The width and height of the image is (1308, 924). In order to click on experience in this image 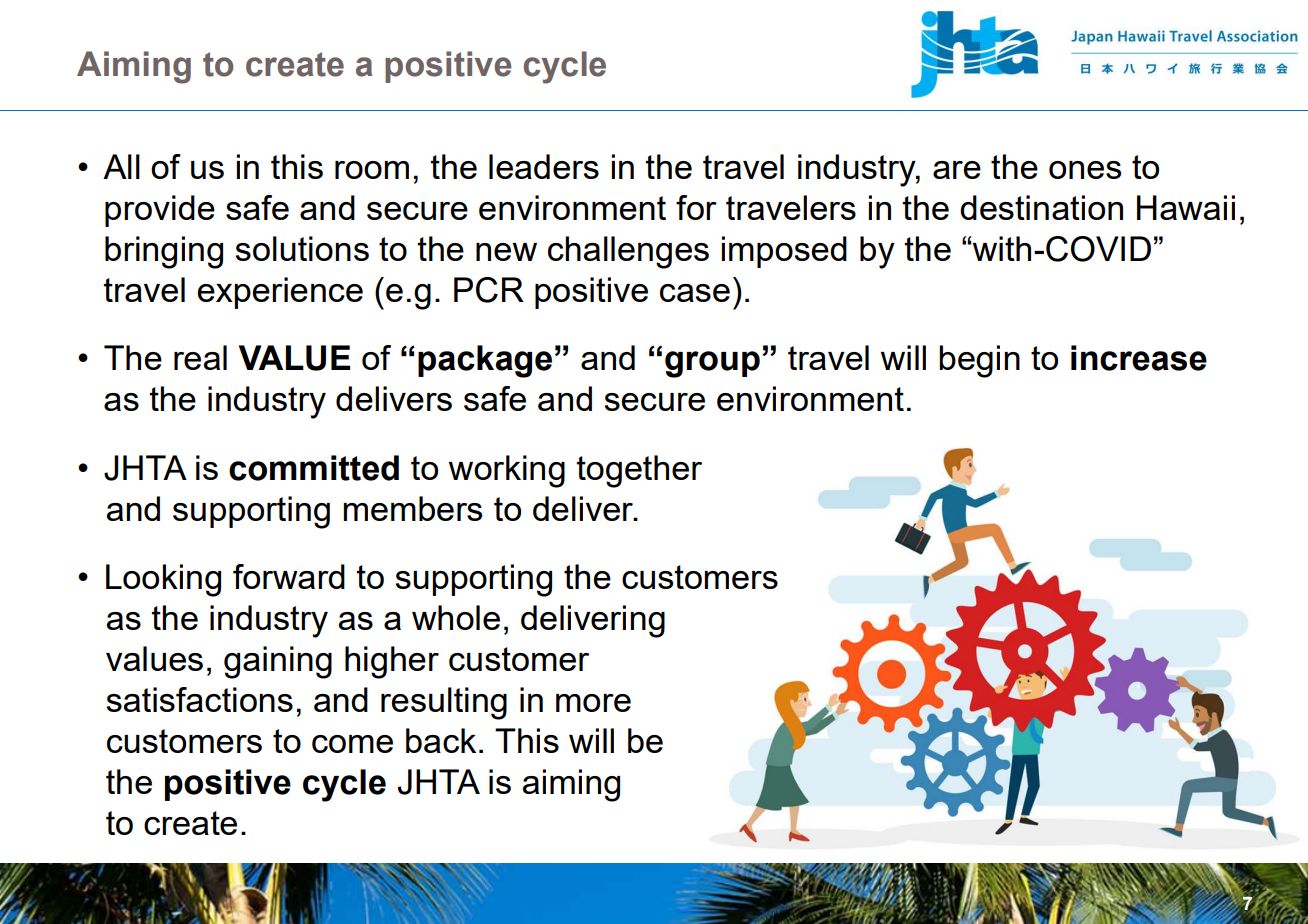, I will do `click(280, 293)`.
